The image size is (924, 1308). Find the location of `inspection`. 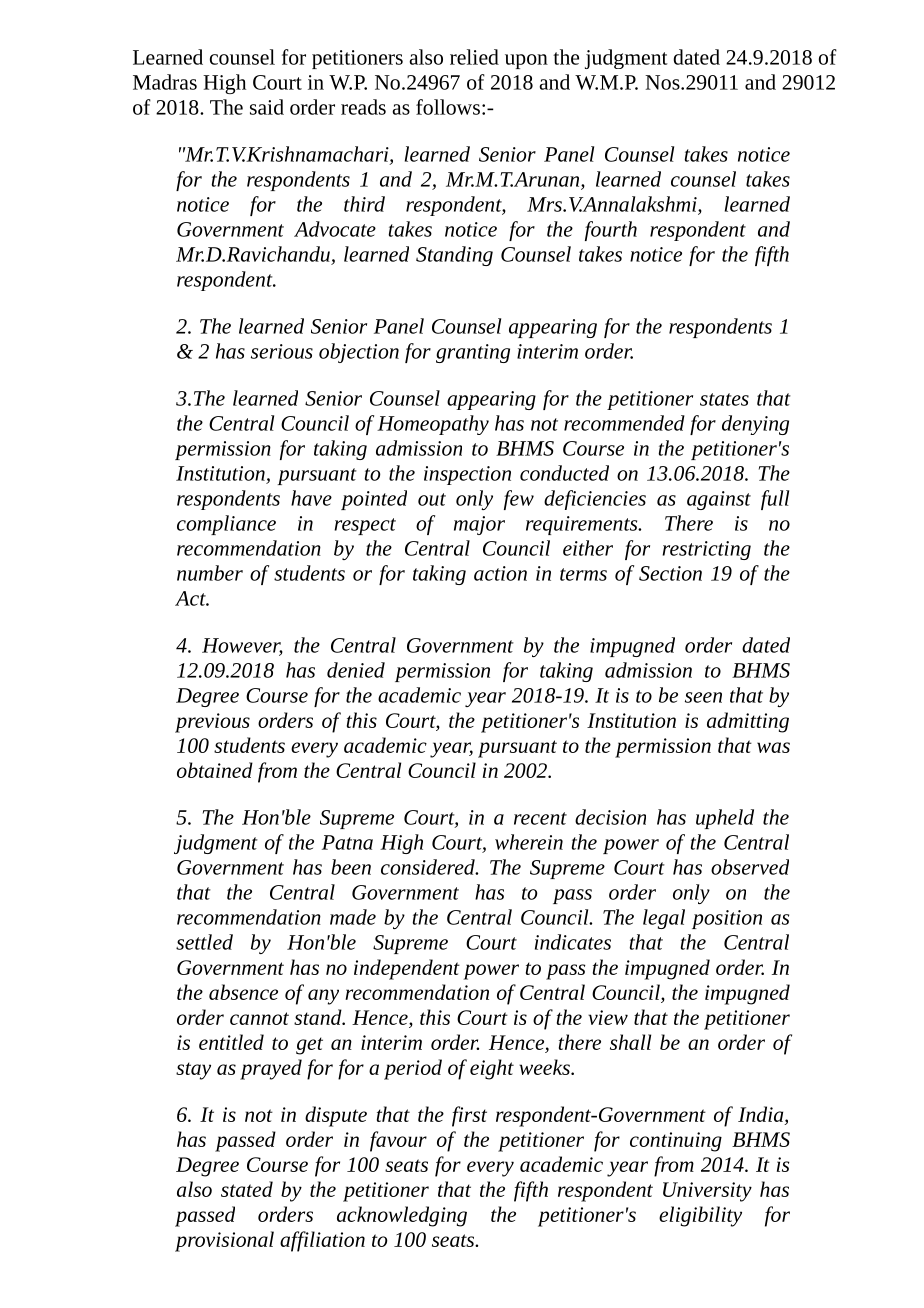

inspection is located at coordinates (467, 475).
